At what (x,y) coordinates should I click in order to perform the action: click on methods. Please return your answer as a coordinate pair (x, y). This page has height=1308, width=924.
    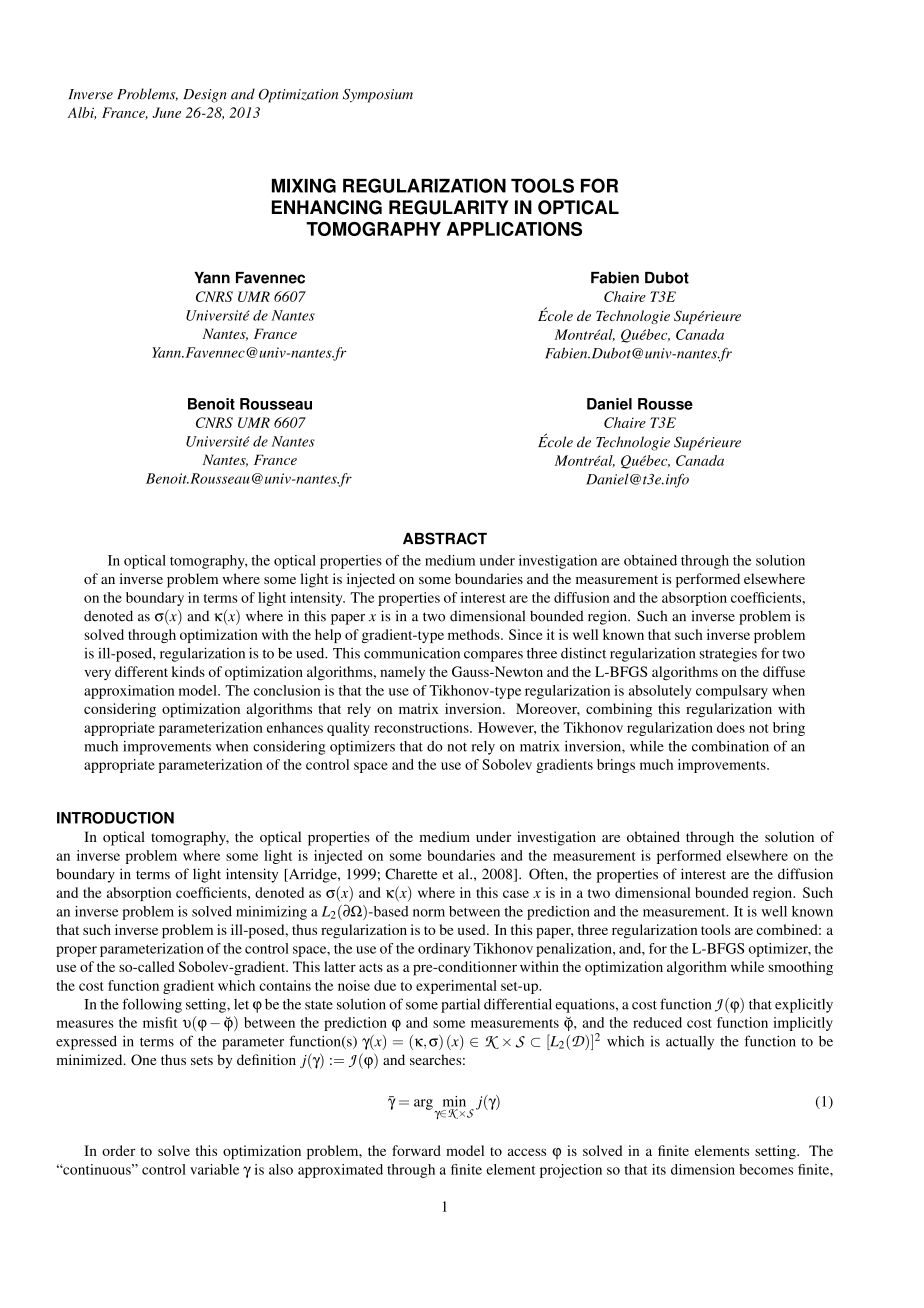
    Looking at the image, I should click on (475, 634).
